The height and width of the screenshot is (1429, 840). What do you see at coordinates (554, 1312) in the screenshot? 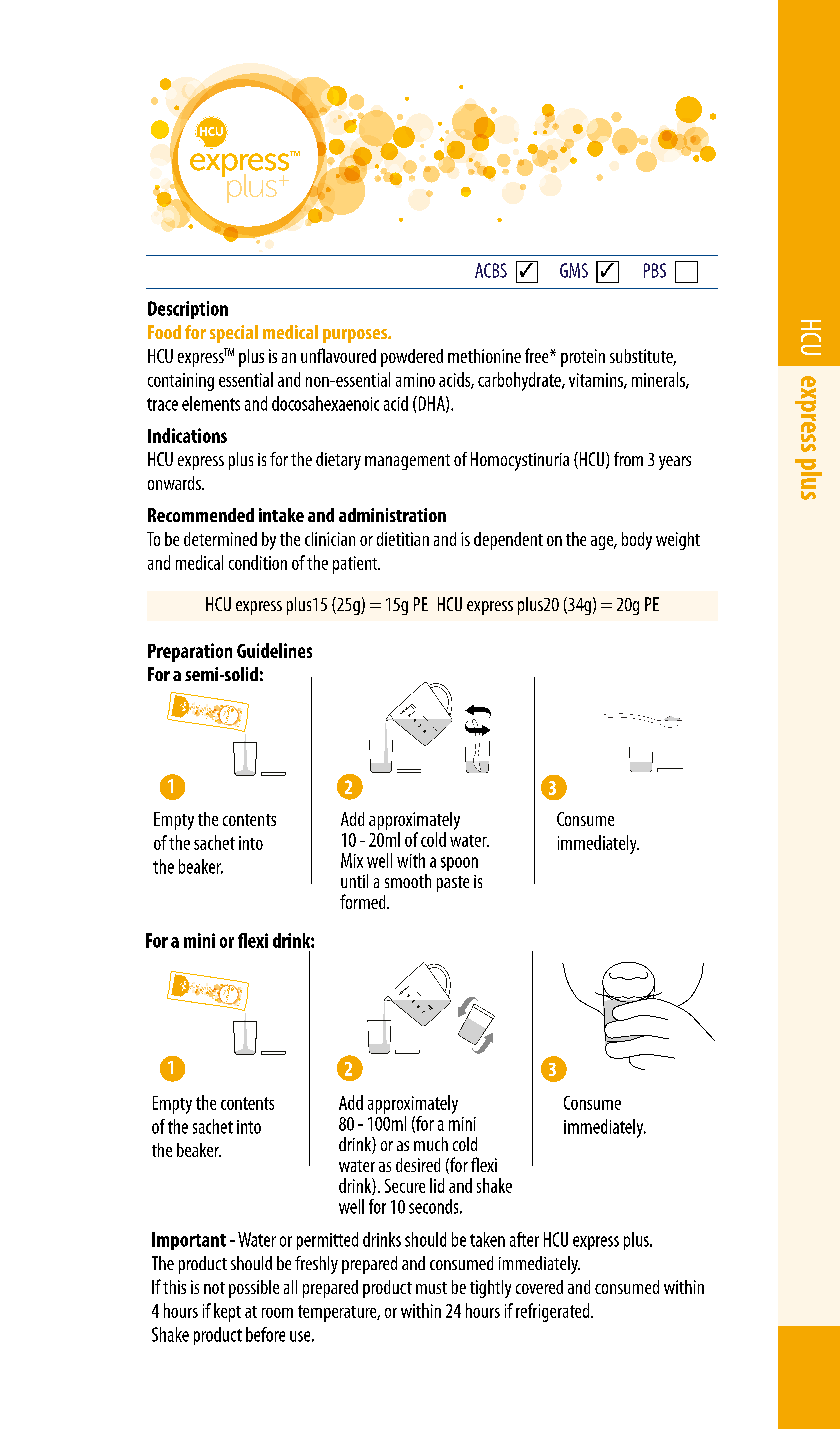
I see `refrigerated` at bounding box center [554, 1312].
